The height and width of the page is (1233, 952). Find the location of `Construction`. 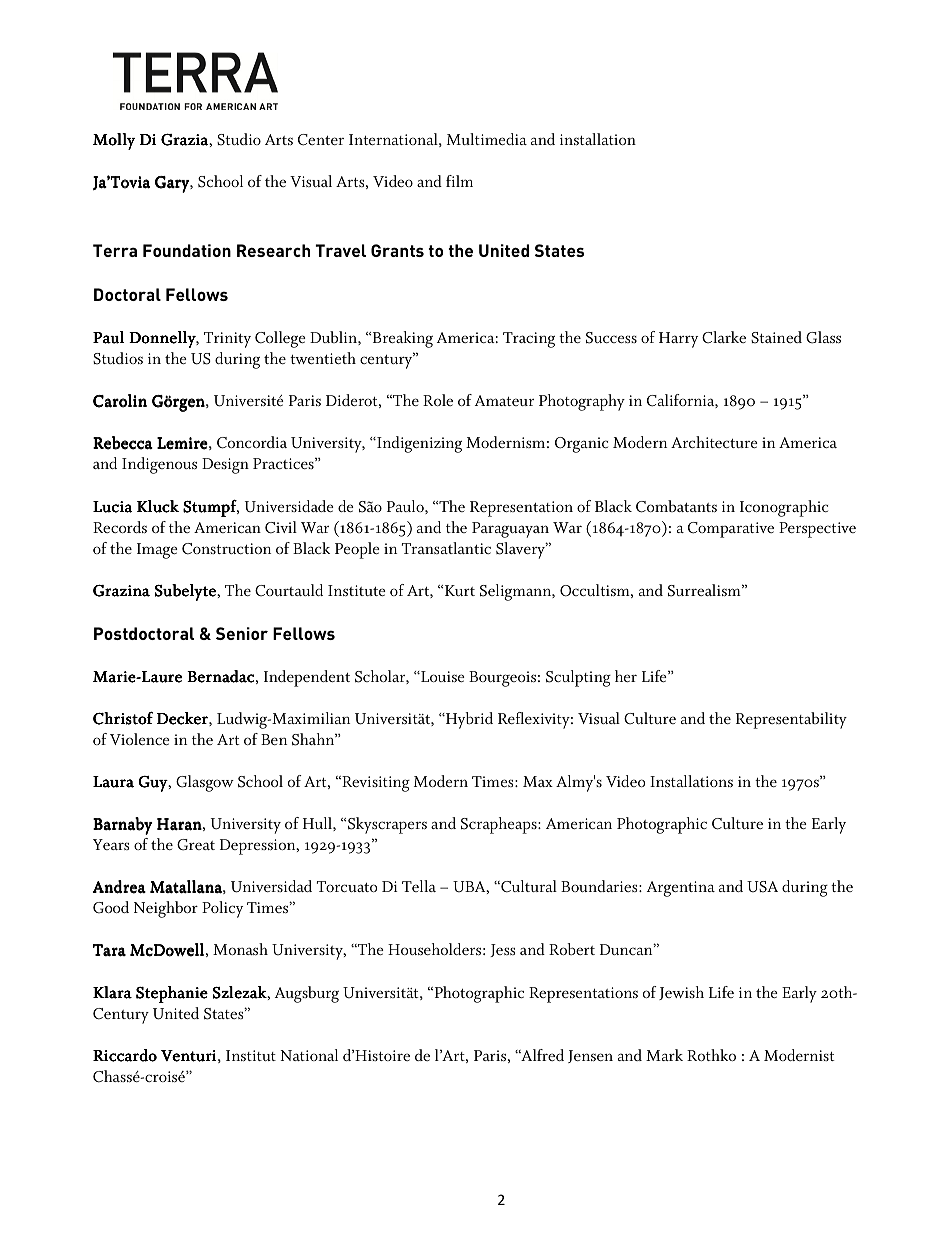

Construction is located at coordinates (226, 549).
